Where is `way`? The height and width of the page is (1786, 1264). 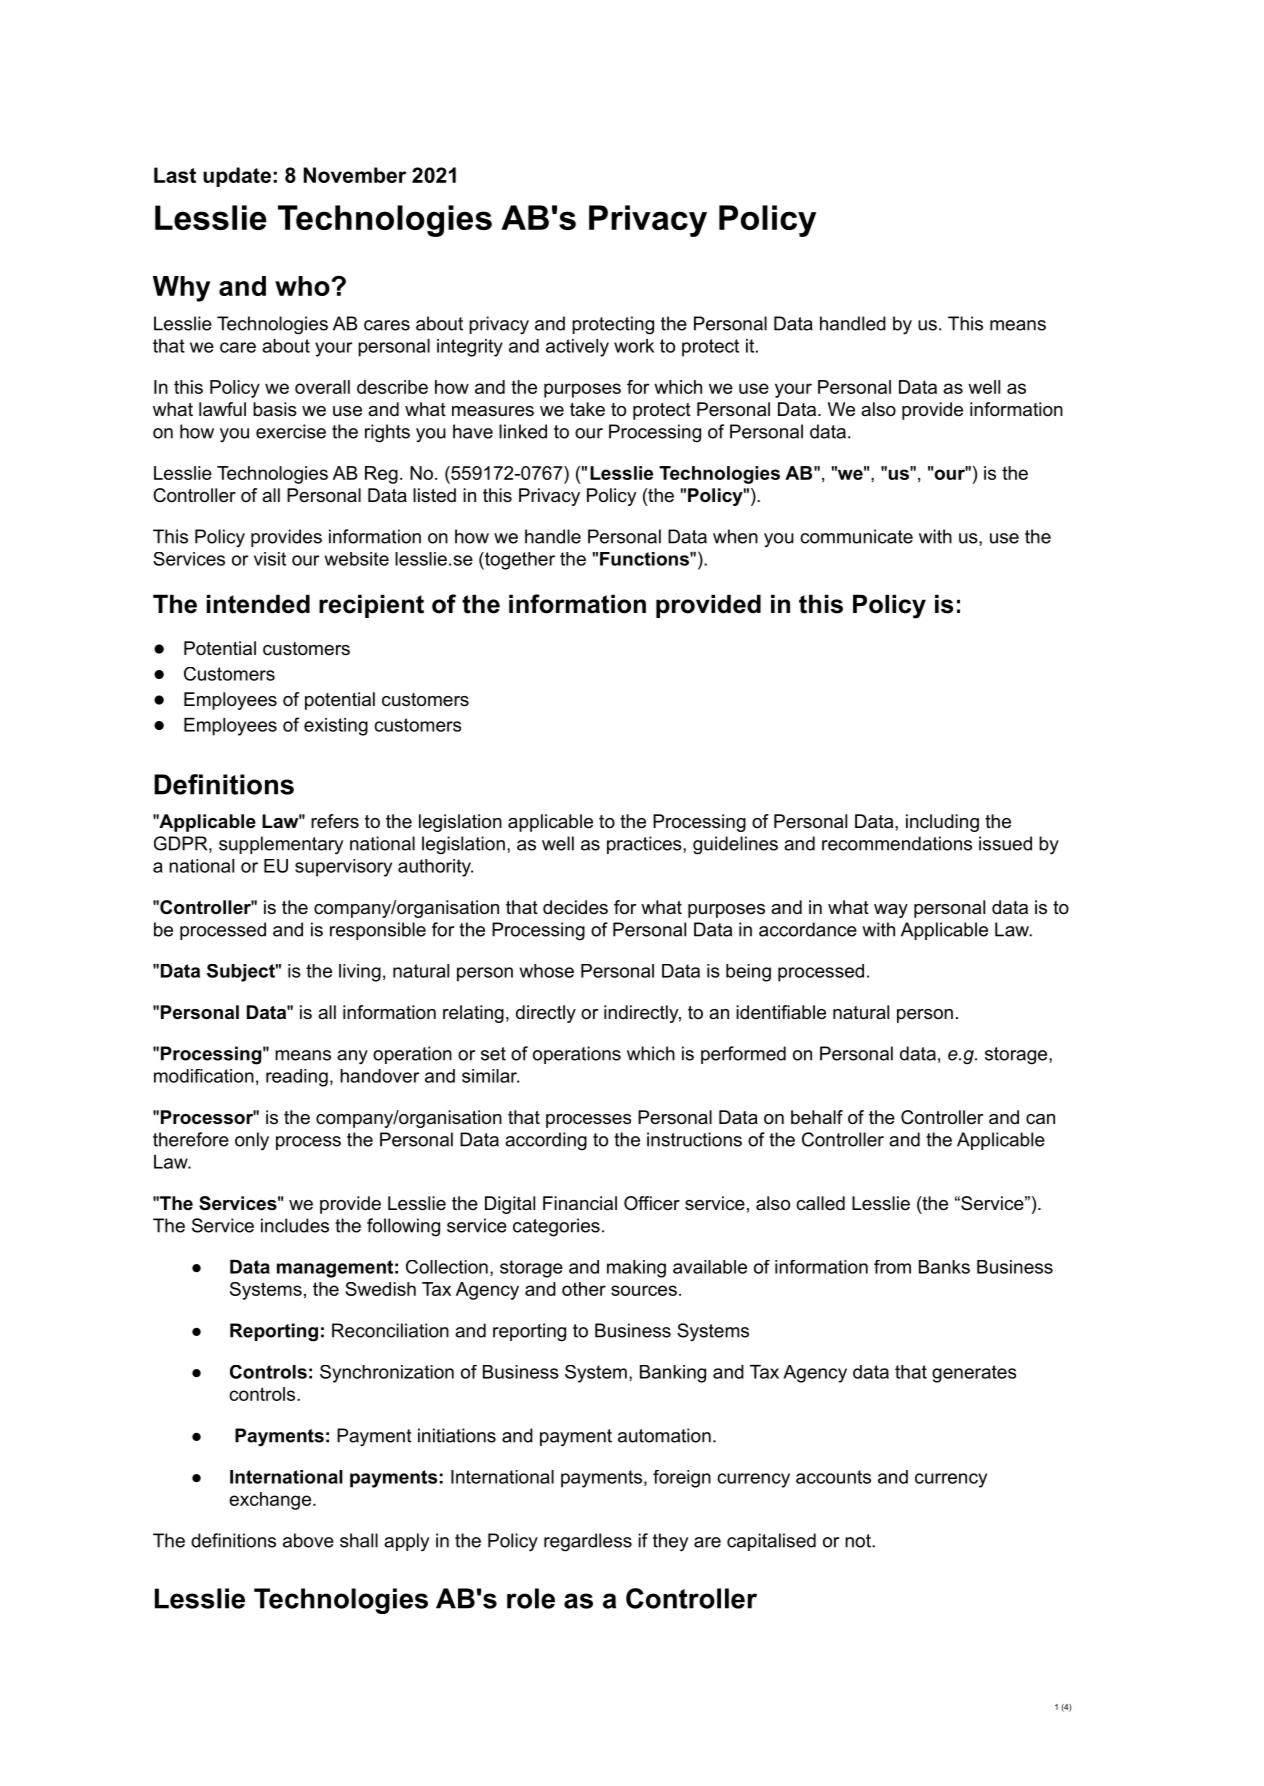
way is located at coordinates (891, 911).
